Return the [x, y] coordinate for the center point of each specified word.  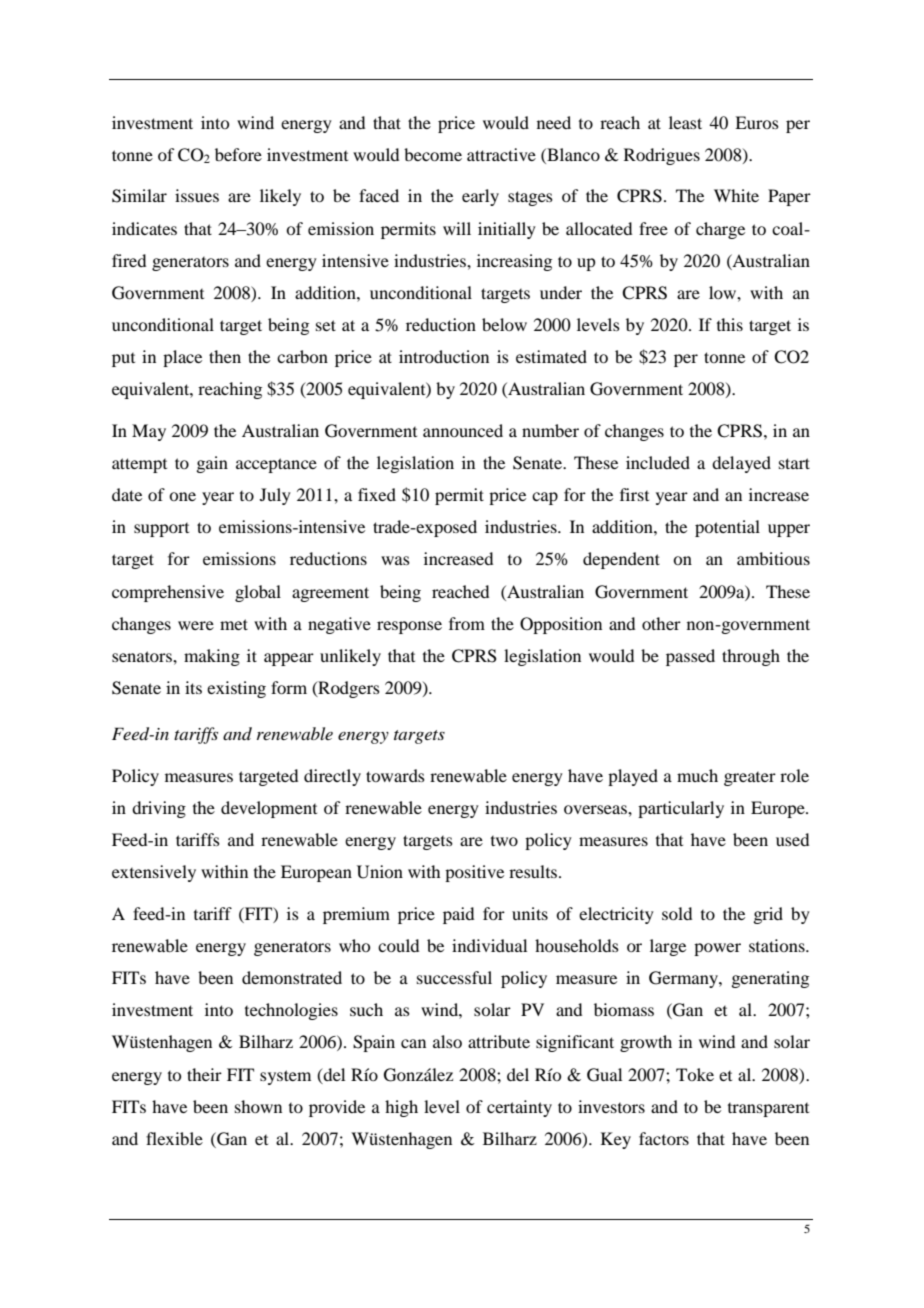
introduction [444, 356]
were [196, 625]
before [238, 154]
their [204, 1074]
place [182, 358]
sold [677, 913]
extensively [154, 873]
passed [690, 657]
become [433, 154]
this [730, 324]
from [467, 623]
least [685, 122]
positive [474, 873]
